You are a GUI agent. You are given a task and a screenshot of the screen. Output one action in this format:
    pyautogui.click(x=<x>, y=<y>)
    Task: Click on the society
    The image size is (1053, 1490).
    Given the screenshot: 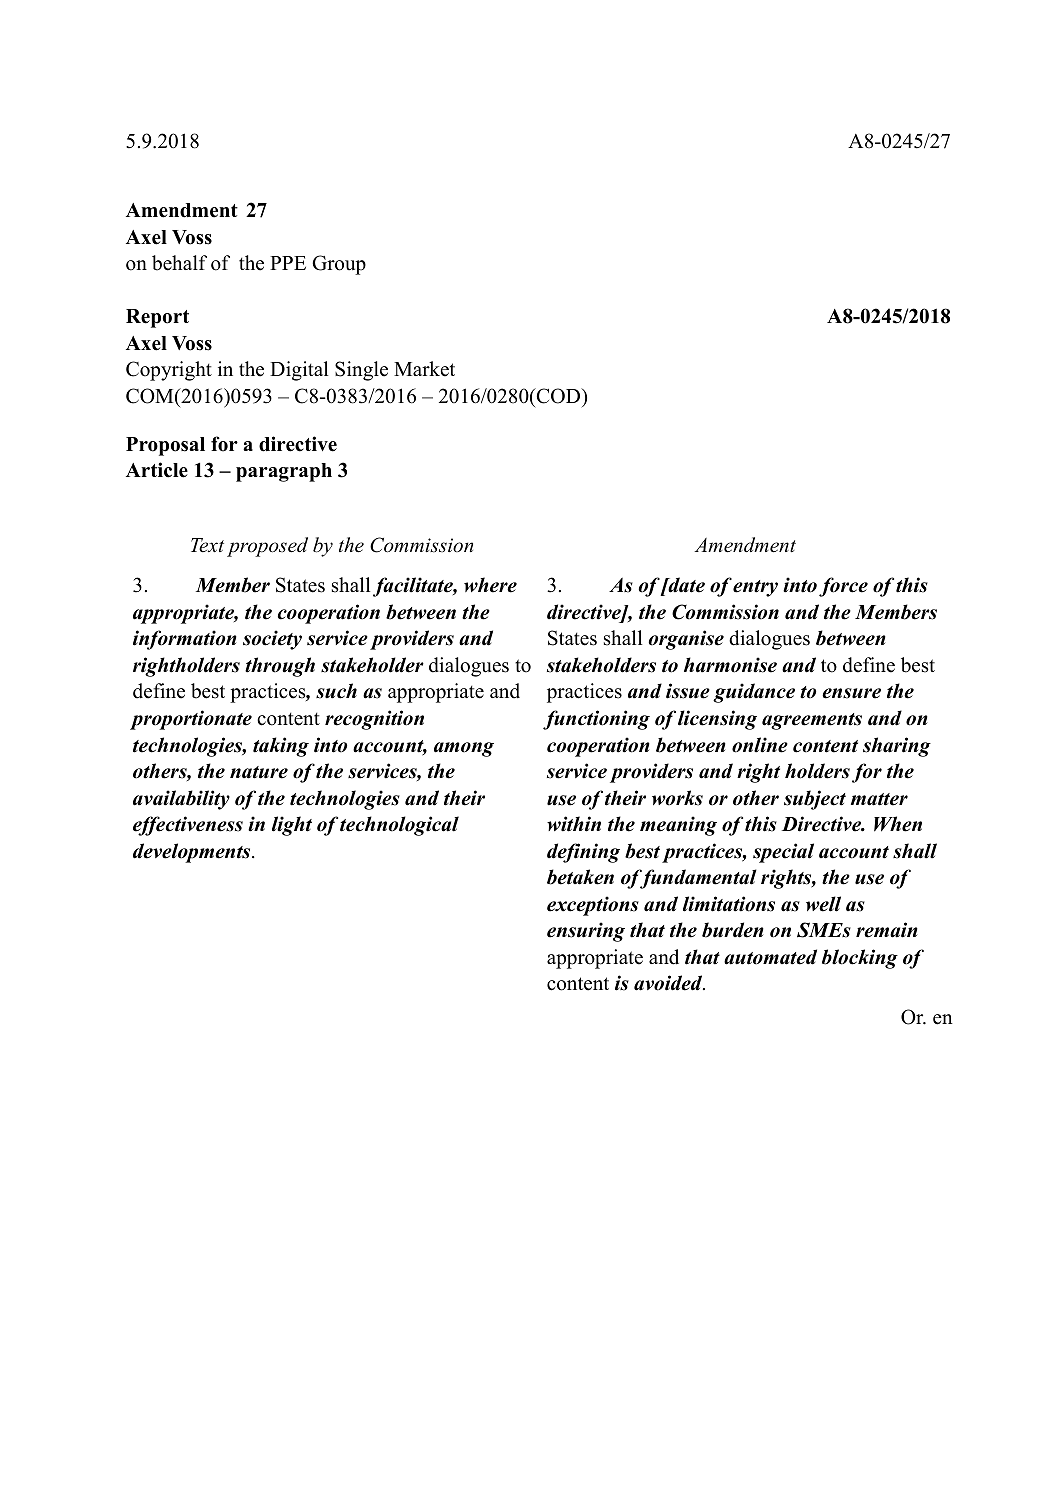 What is the action you would take?
    pyautogui.click(x=272, y=640)
